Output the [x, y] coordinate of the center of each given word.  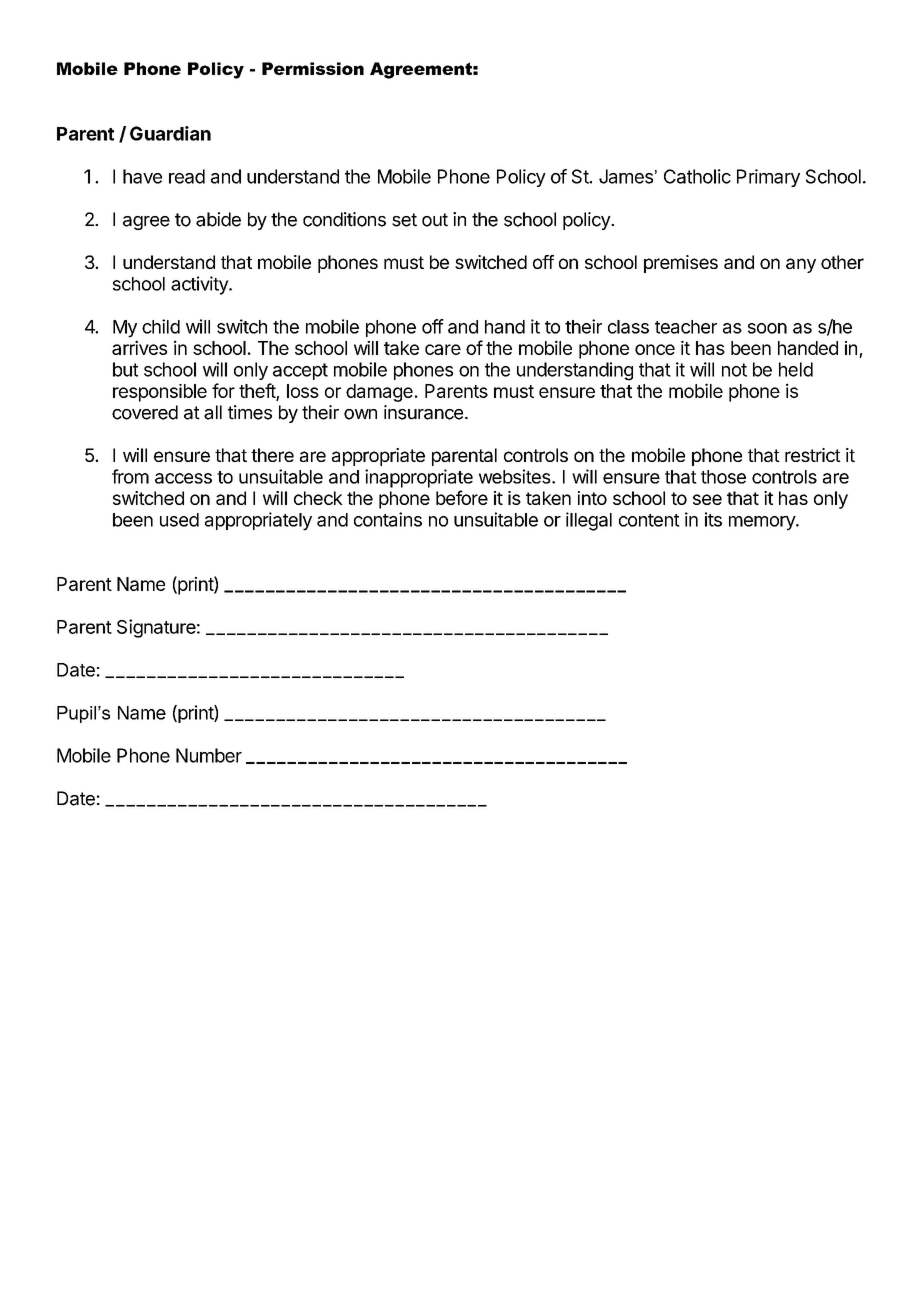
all [213, 412]
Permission [313, 68]
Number [209, 755]
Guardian [170, 133]
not [734, 370]
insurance [423, 412]
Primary [768, 178]
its [713, 519]
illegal [589, 521]
